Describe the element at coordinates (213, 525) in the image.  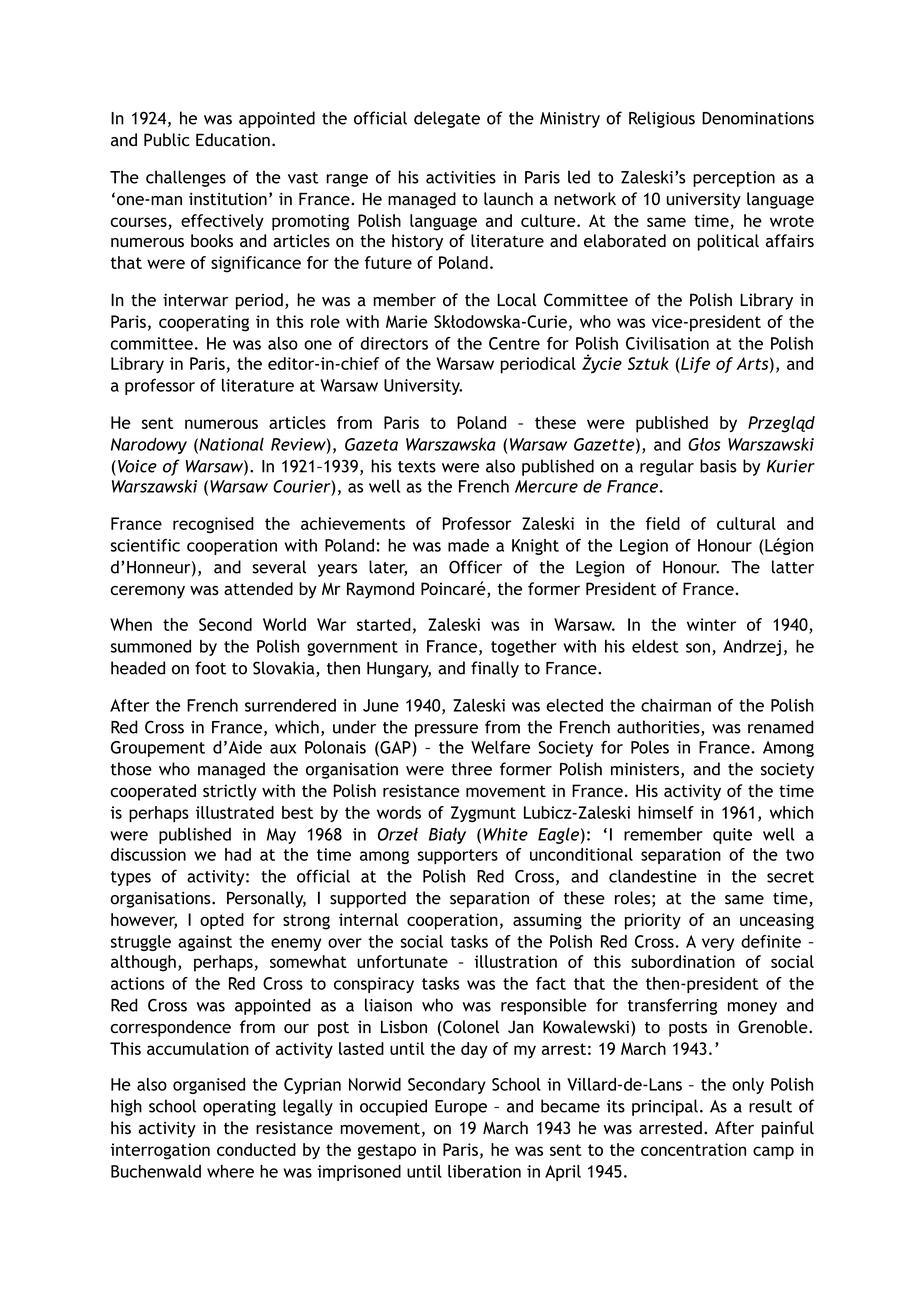
I see `recognised` at that location.
